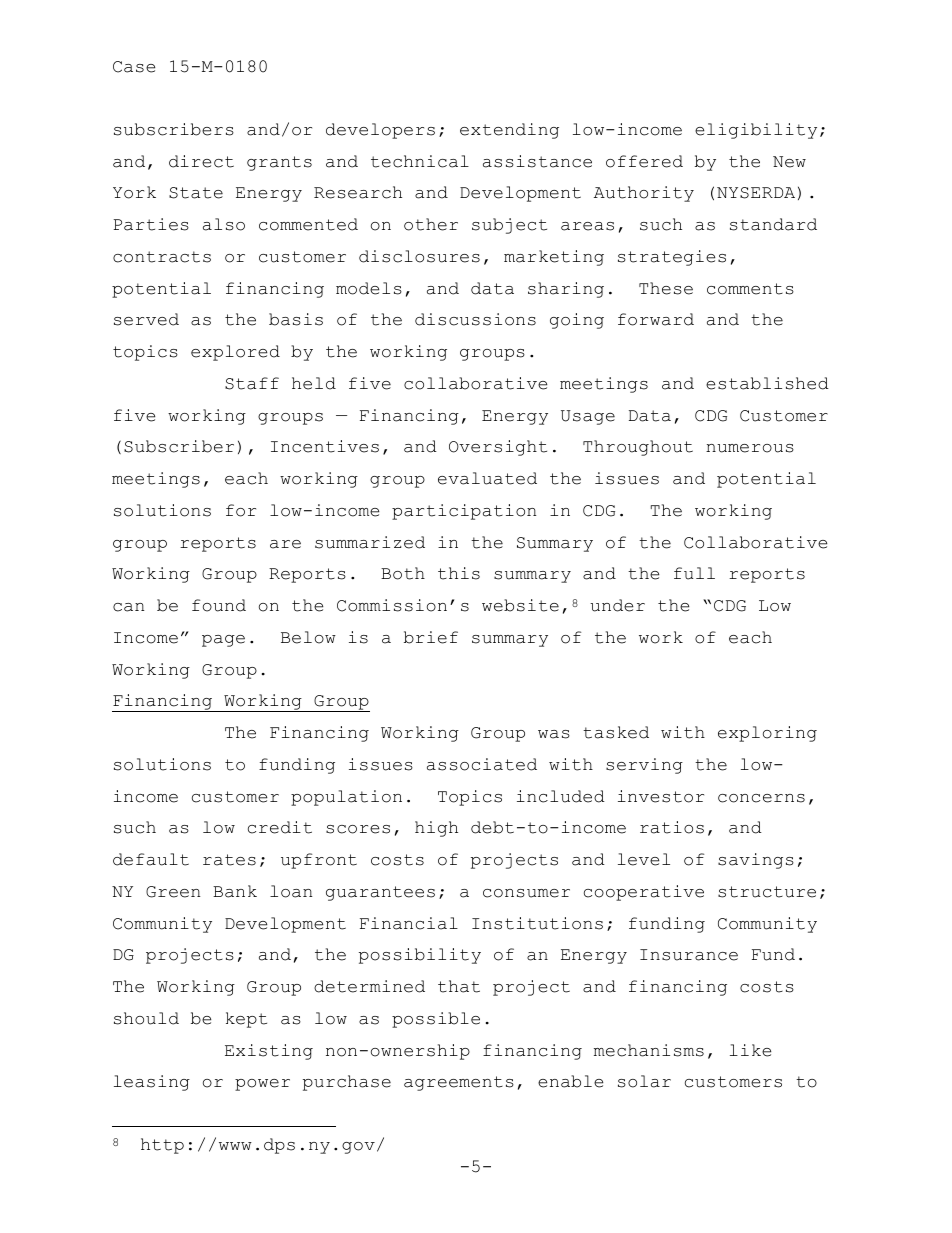 The height and width of the screenshot is (1233, 952). Describe the element at coordinates (459, 1083) in the screenshot. I see `agreements` at that location.
